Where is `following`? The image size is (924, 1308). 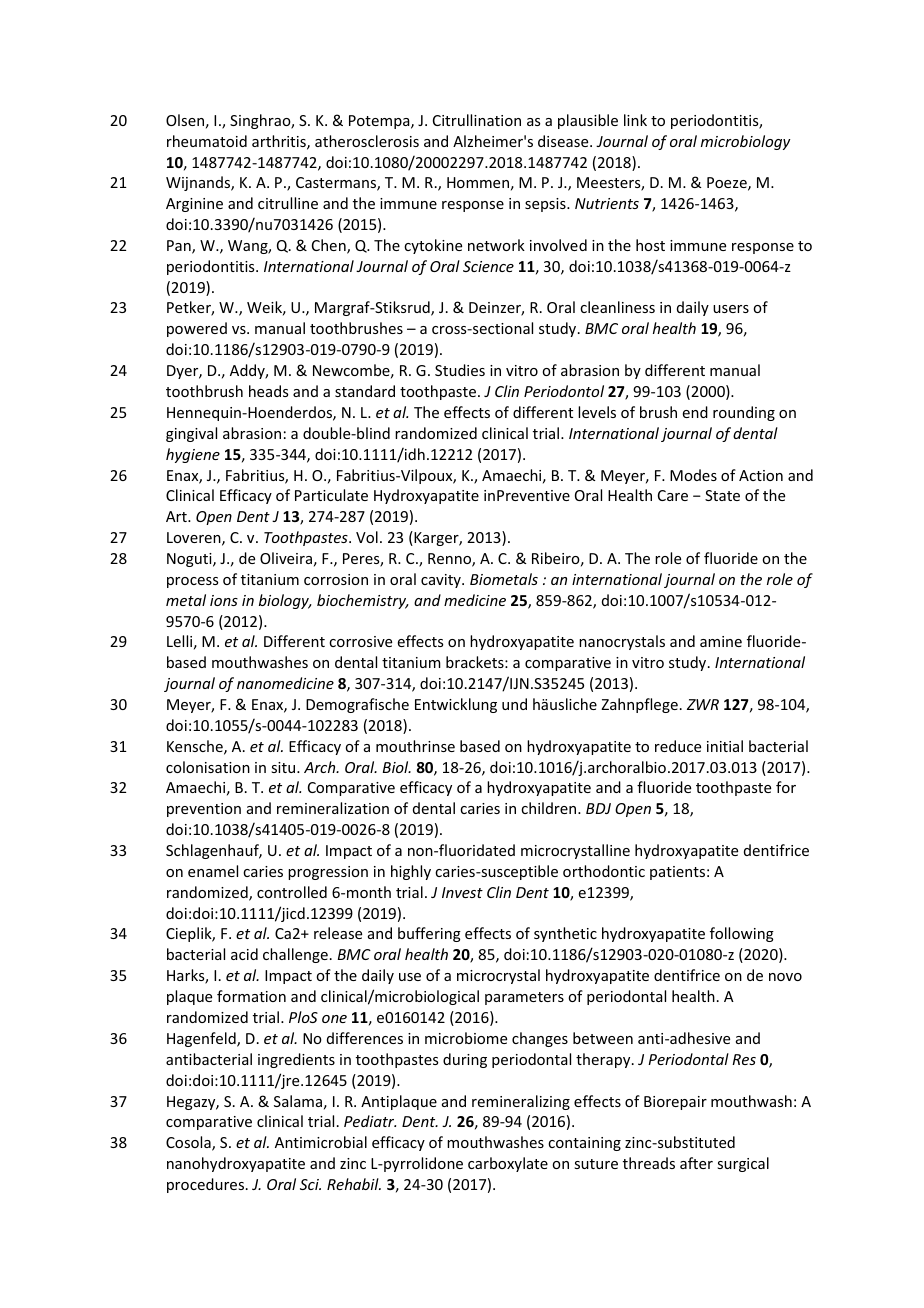 following is located at coordinates (742, 934).
